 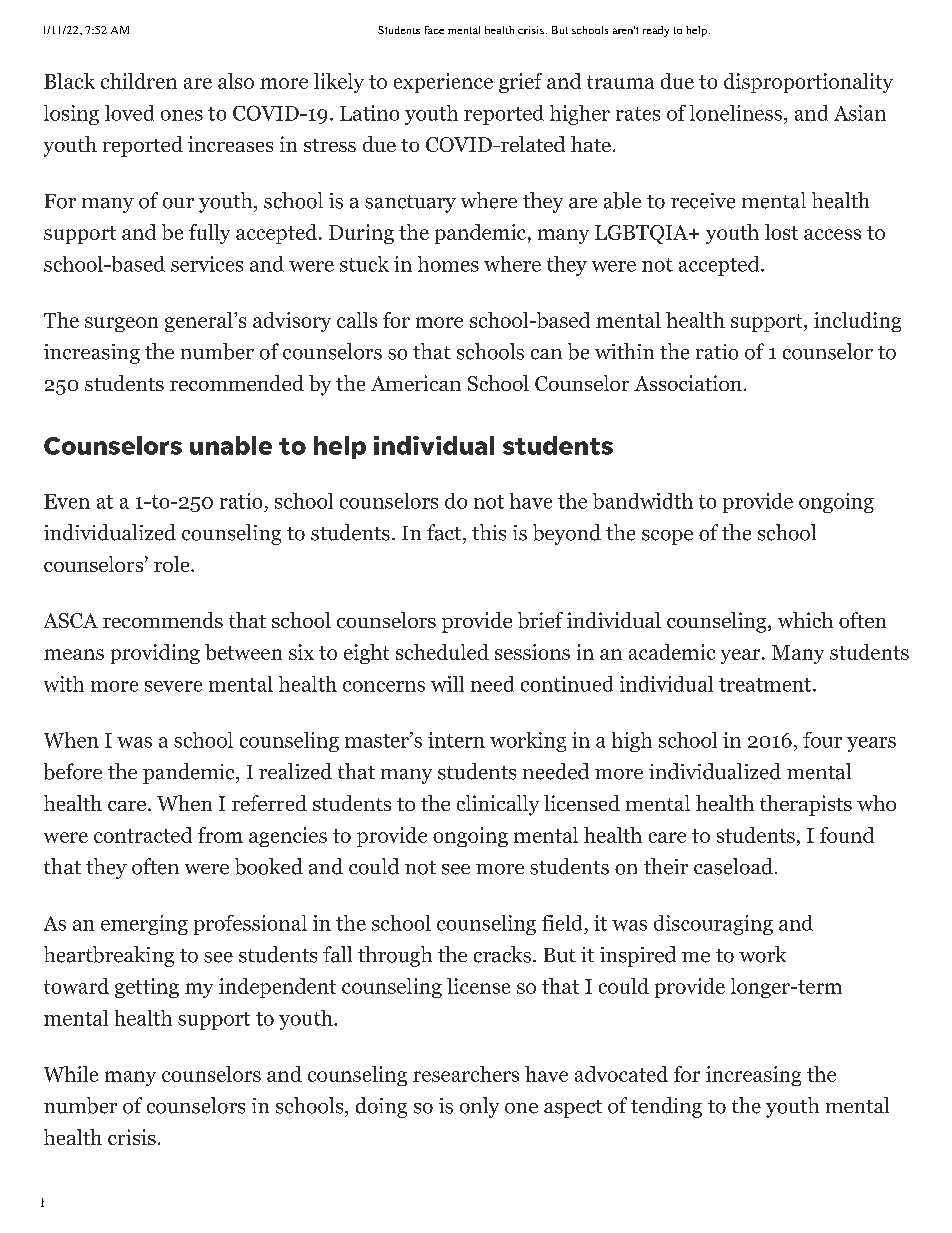 I want to click on four, so click(x=822, y=740).
